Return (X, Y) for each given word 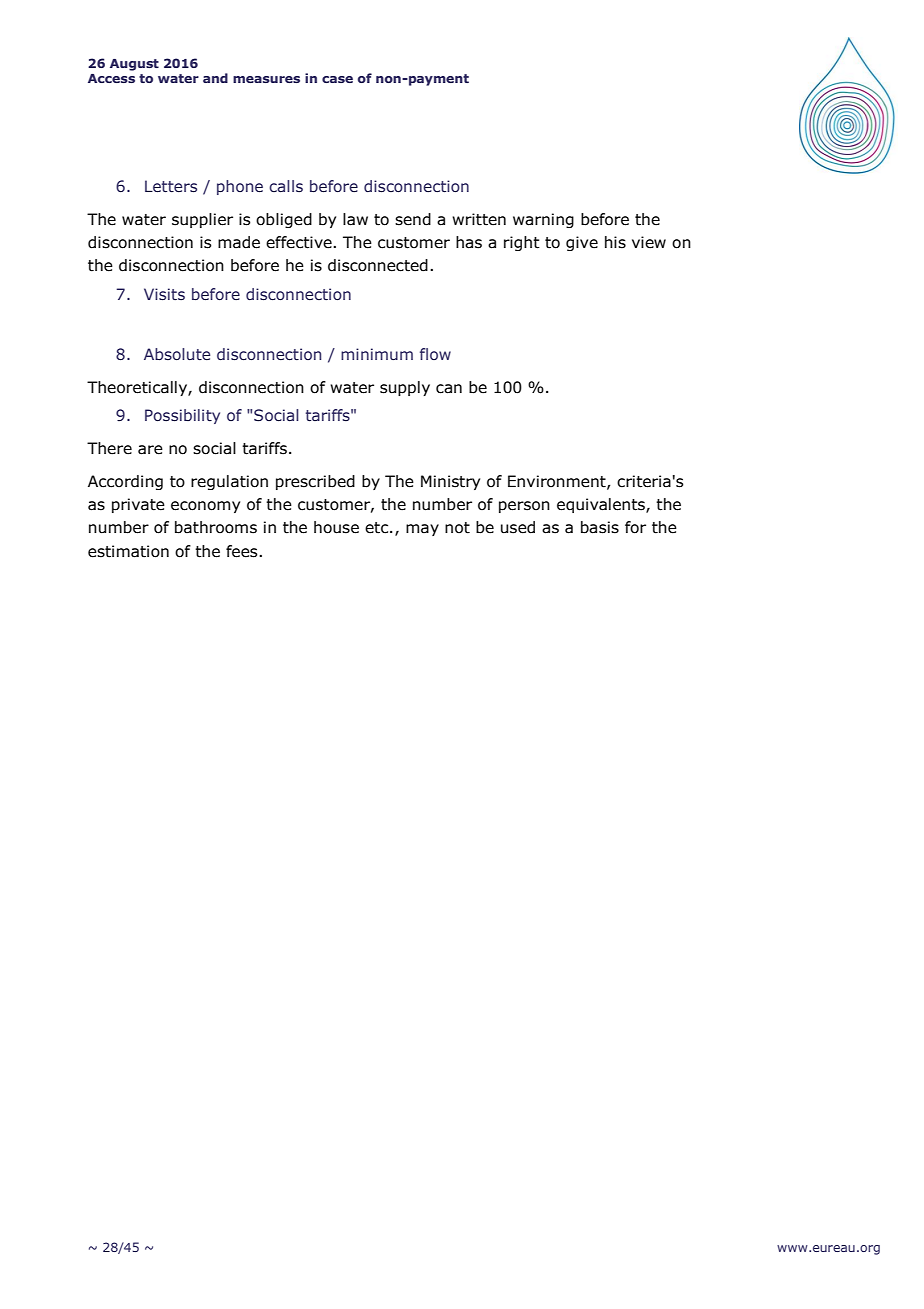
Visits (164, 294)
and (215, 78)
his (615, 242)
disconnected (378, 265)
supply (405, 388)
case (337, 79)
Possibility (182, 416)
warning (543, 220)
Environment (558, 482)
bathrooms (216, 527)
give (582, 243)
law (355, 219)
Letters (171, 186)
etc (378, 528)
